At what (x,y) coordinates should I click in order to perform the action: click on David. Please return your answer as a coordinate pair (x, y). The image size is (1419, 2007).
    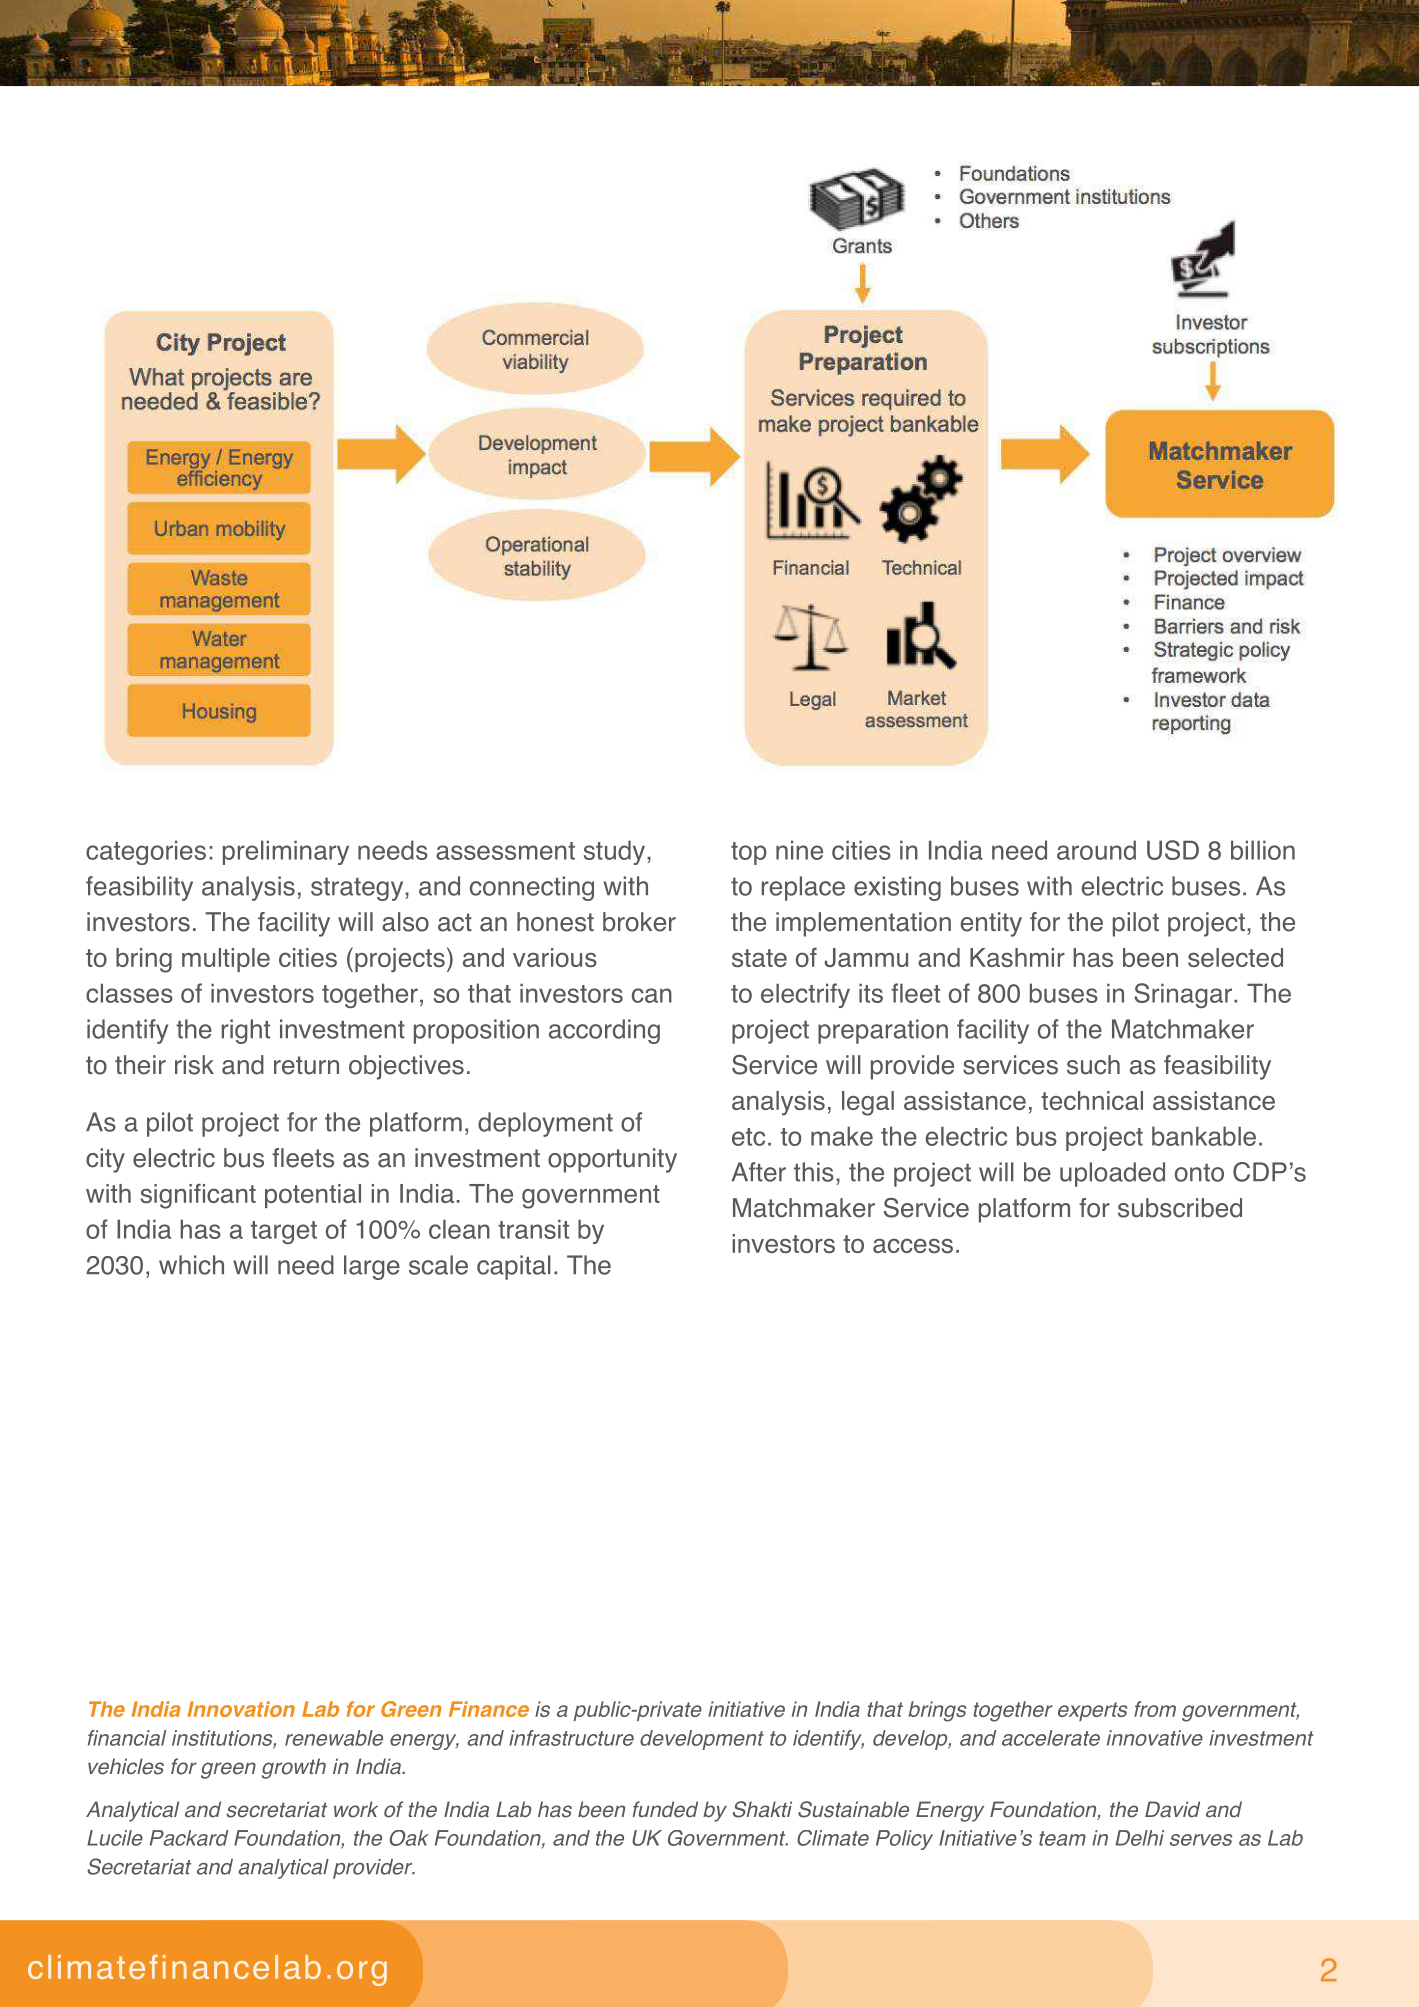
    Looking at the image, I should click on (1172, 1809).
